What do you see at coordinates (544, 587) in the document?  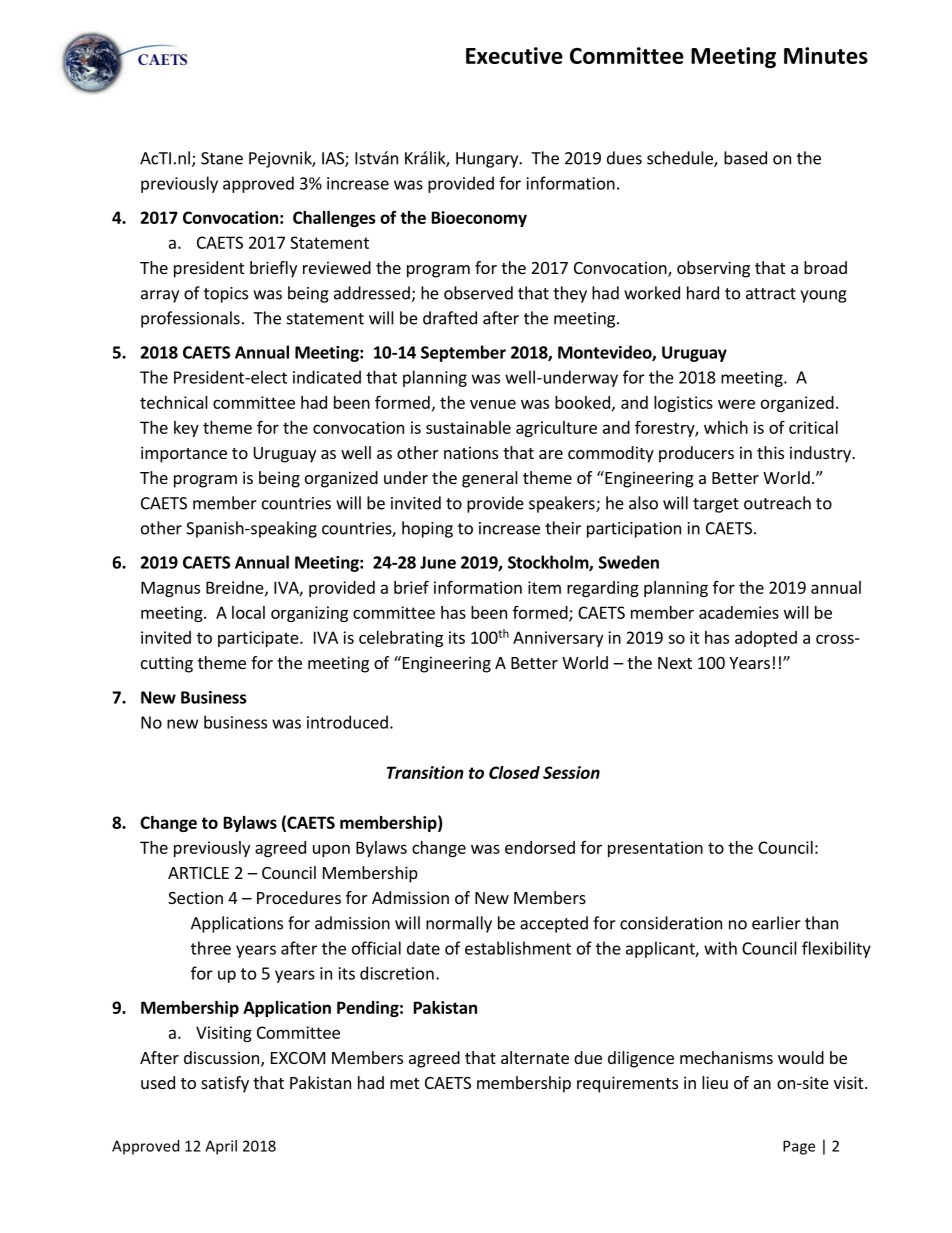 I see `item` at bounding box center [544, 587].
